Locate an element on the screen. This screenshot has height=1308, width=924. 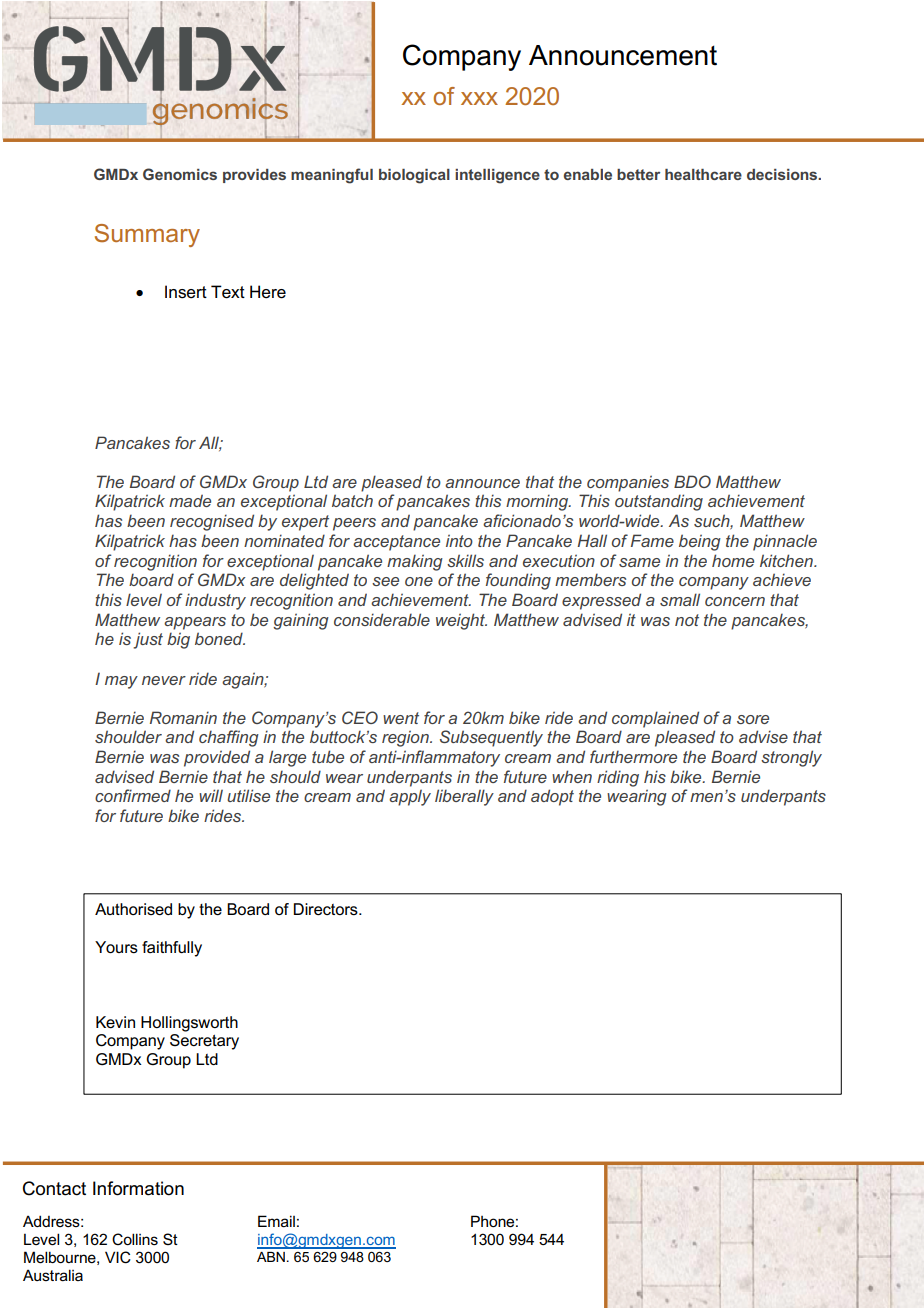
healthcare is located at coordinates (703, 174).
